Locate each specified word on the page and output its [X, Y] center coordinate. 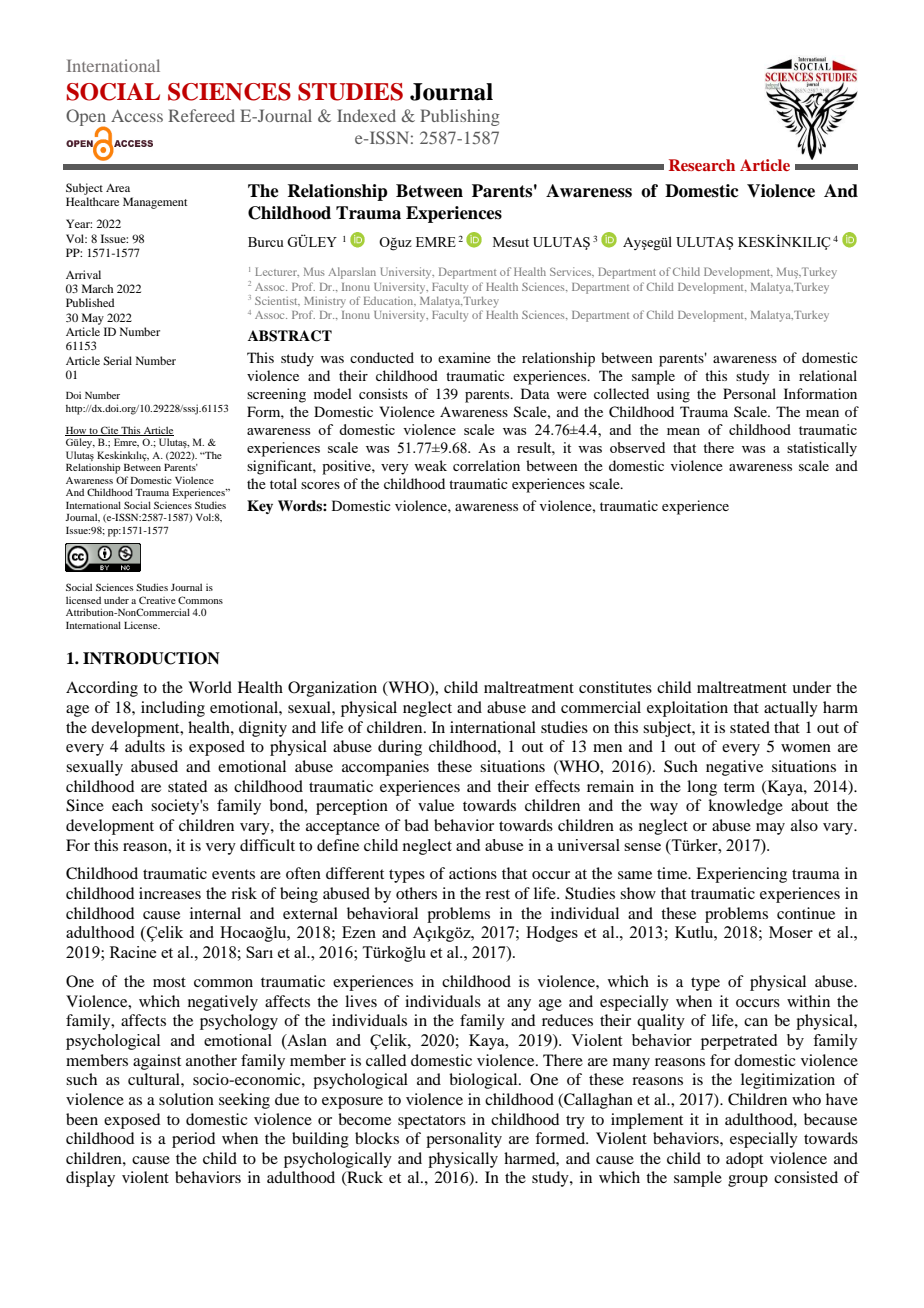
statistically [822, 449]
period [193, 1140]
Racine [133, 952]
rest [497, 894]
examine [464, 357]
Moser [791, 932]
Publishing [460, 117]
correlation [486, 465]
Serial [117, 360]
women [806, 748]
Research [702, 165]
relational [828, 375]
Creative [157, 600]
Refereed [201, 115]
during [400, 748]
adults [145, 746]
